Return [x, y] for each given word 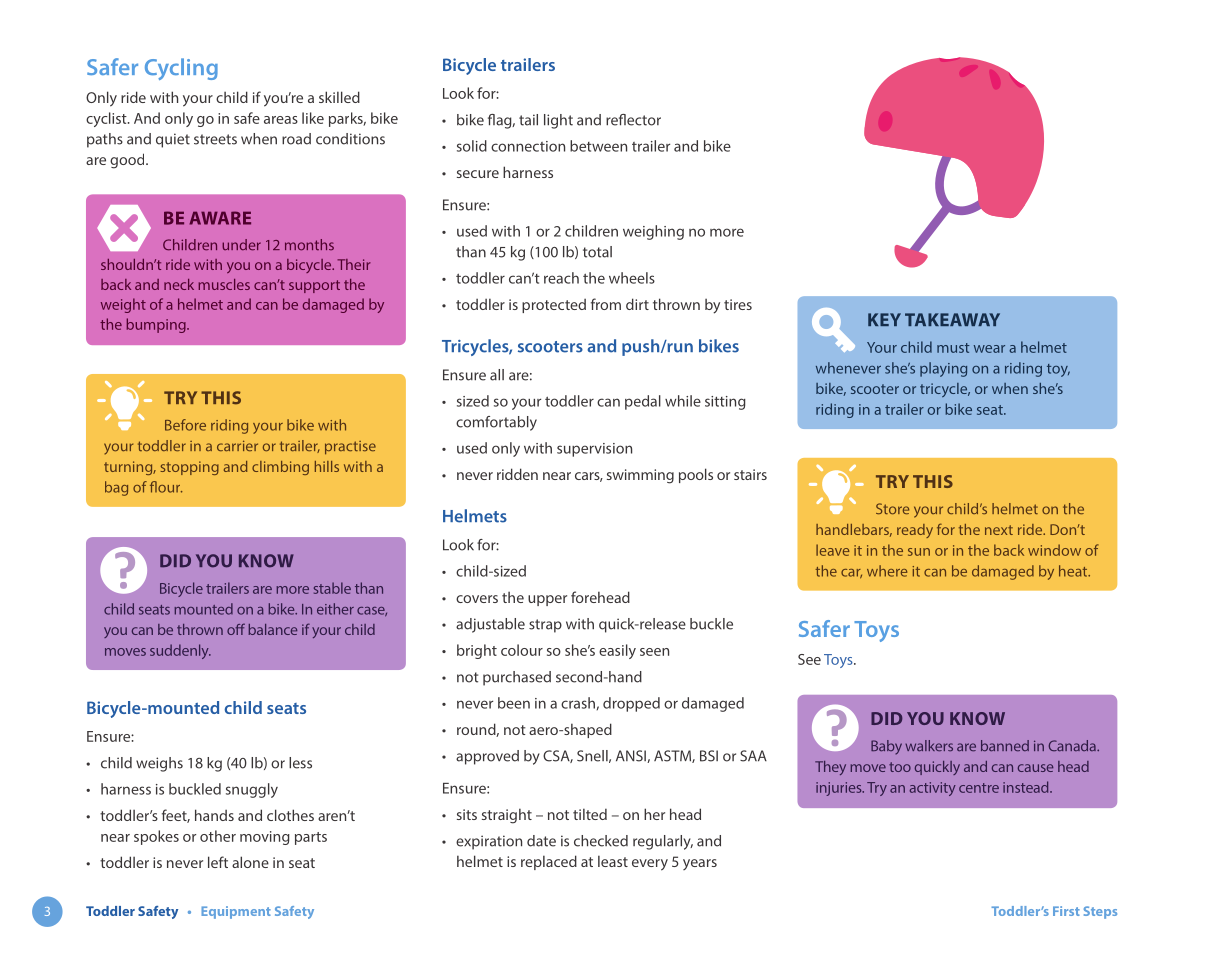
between [598, 146]
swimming [640, 476]
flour [166, 487]
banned [1005, 745]
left [218, 862]
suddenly [180, 651]
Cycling [181, 69]
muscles [224, 284]
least [613, 861]
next [999, 530]
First [1066, 911]
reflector [633, 120]
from [606, 304]
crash [578, 703]
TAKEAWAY [952, 319]
